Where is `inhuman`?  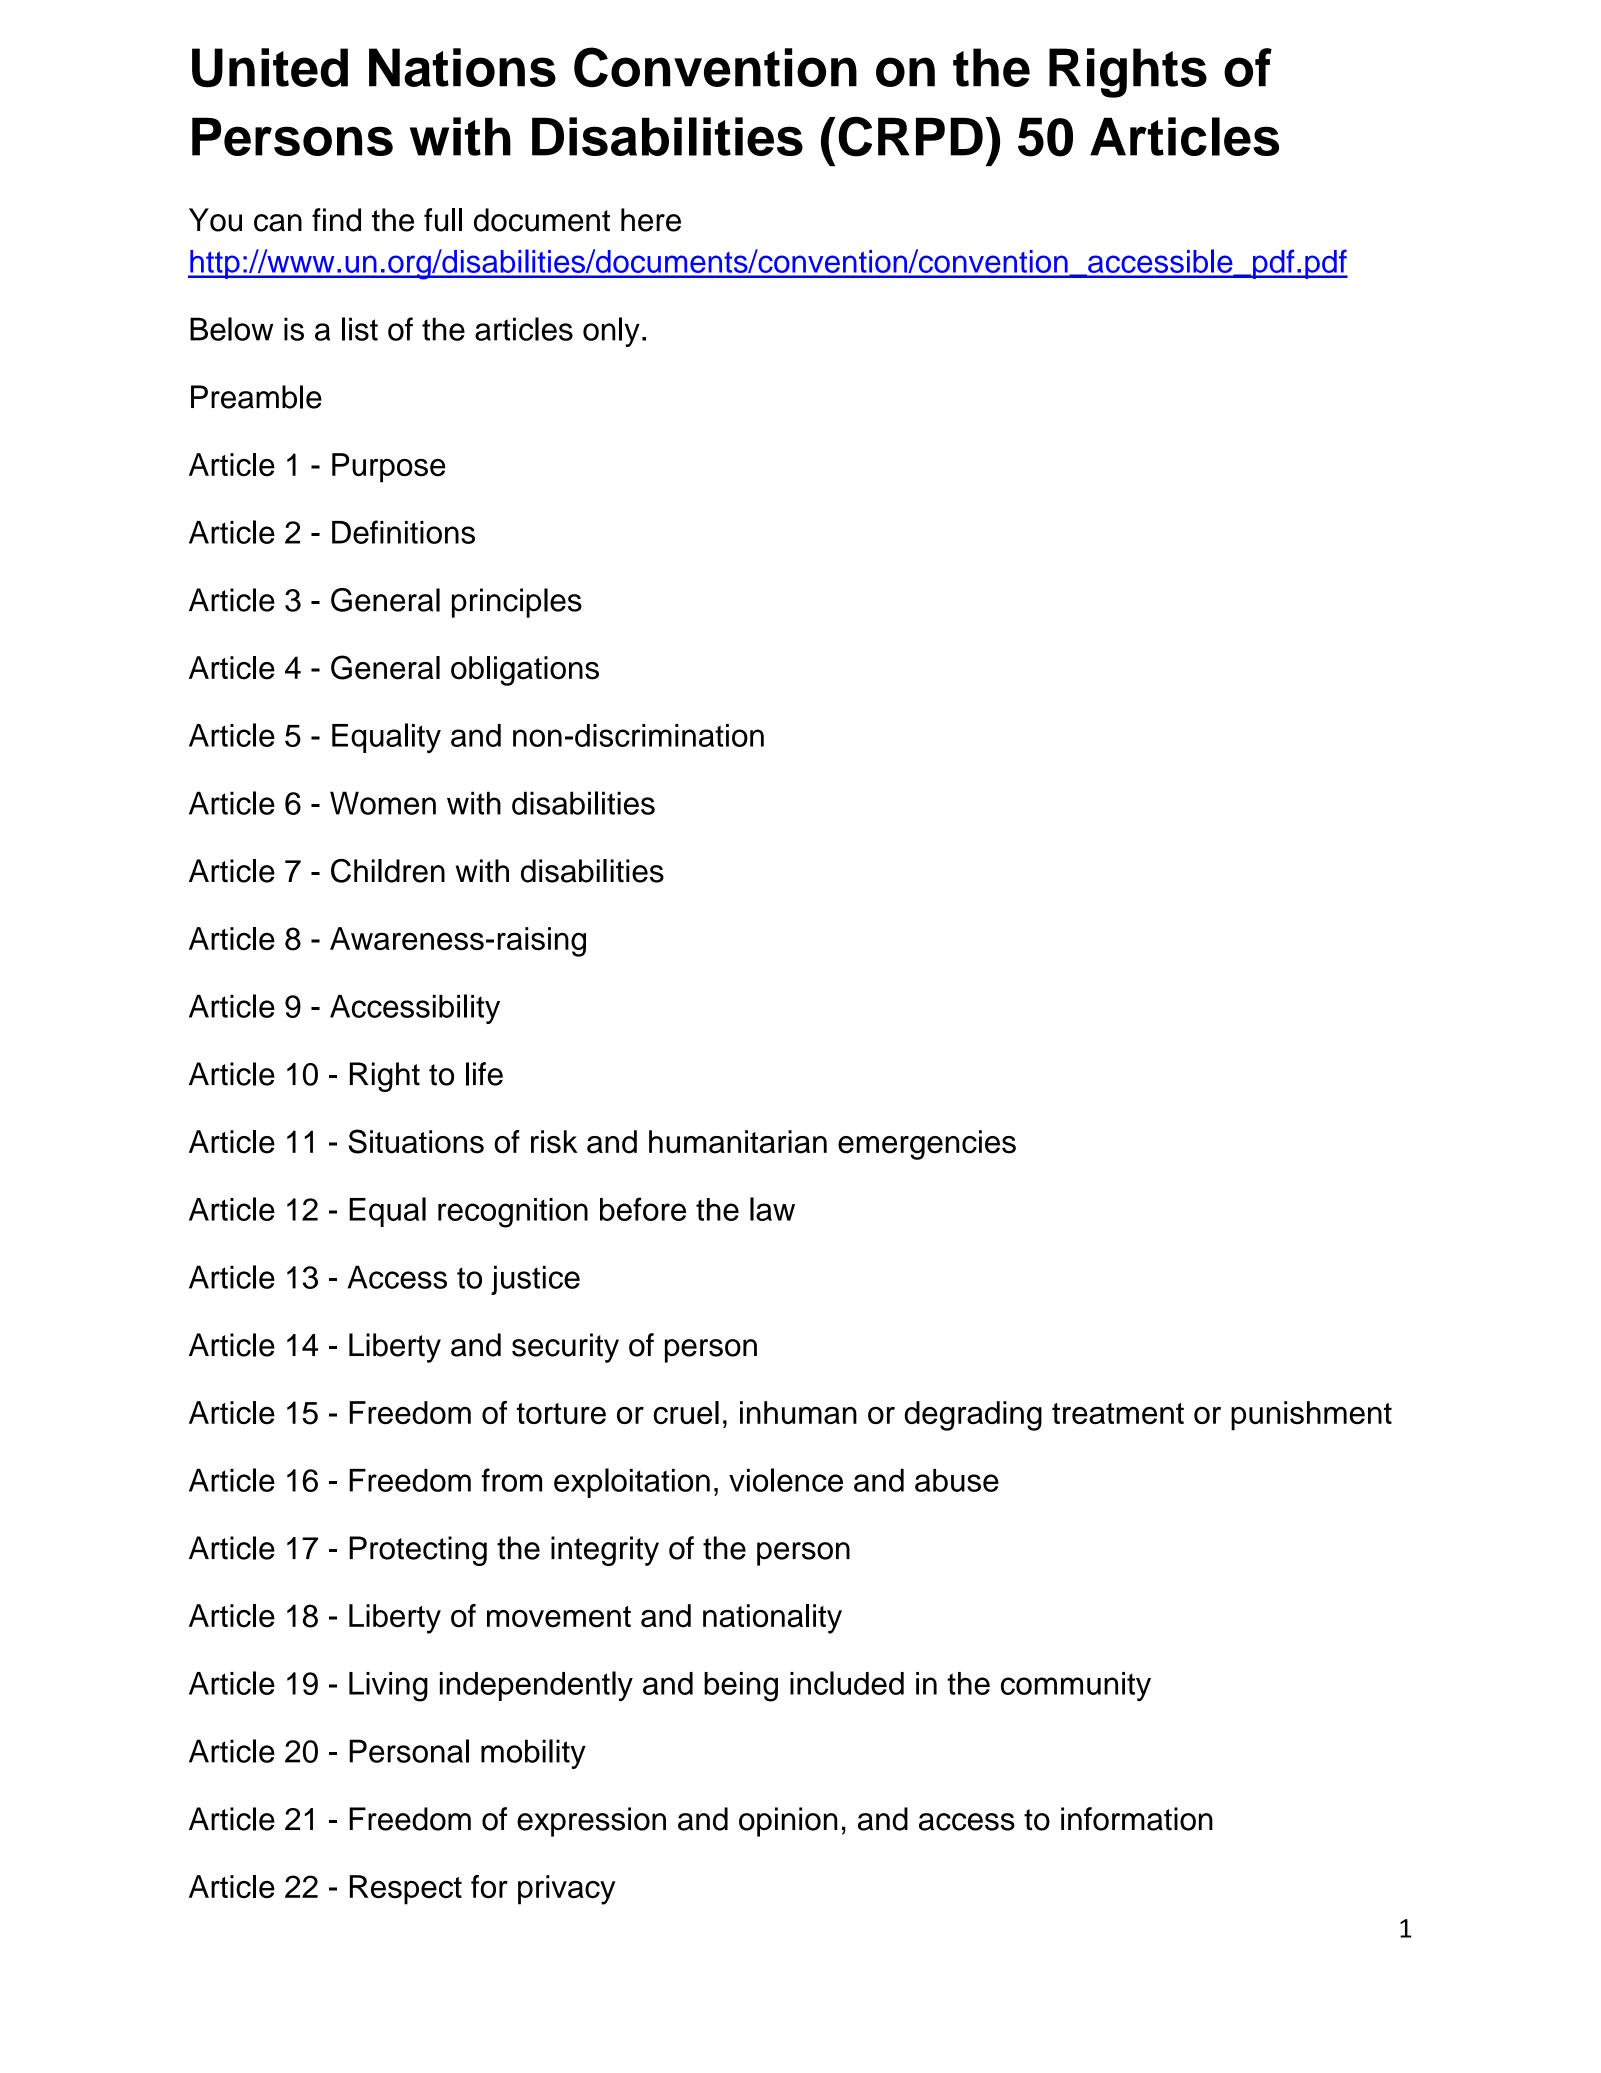 inhuman is located at coordinates (798, 1412).
